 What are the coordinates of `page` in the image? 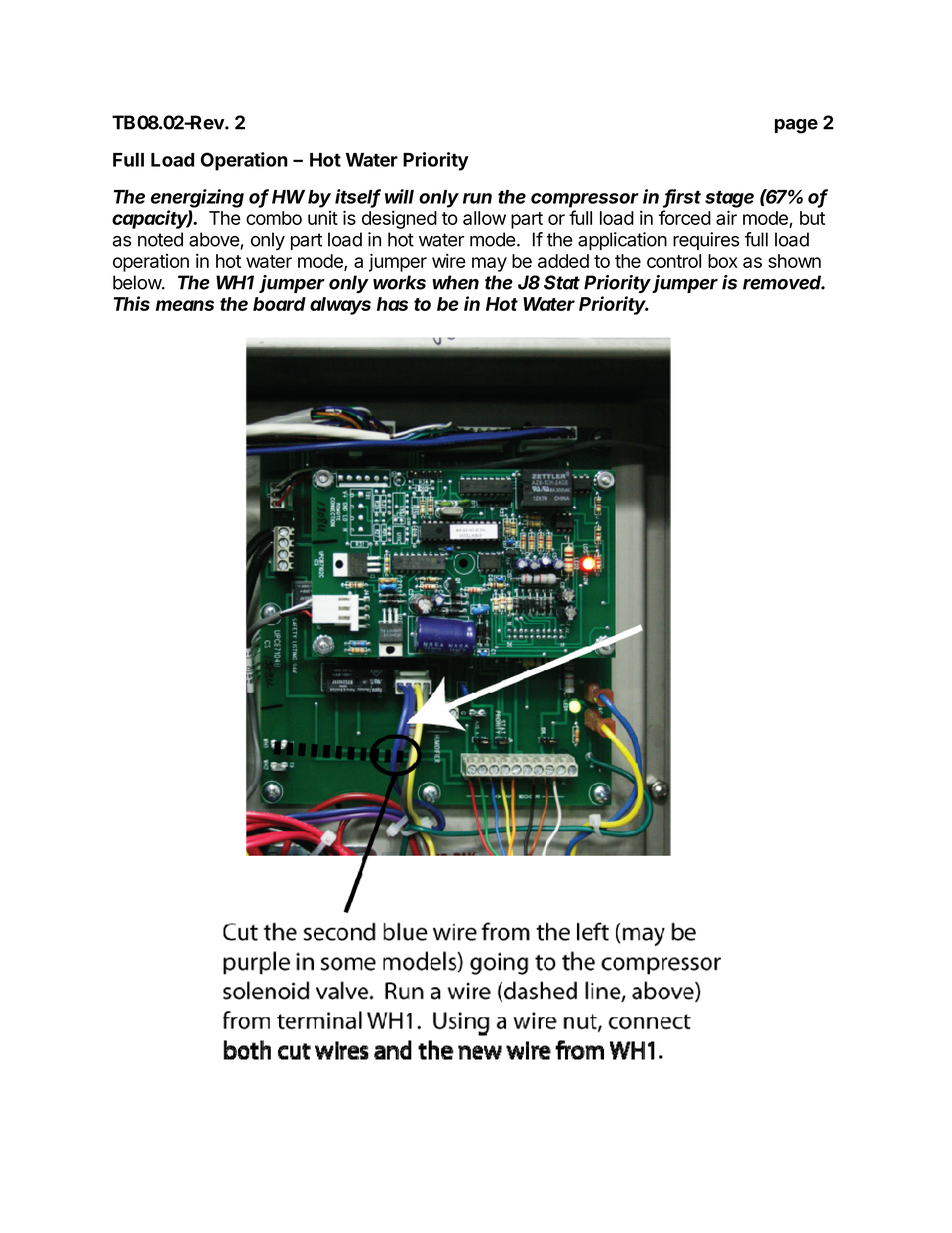 It's located at (796, 126).
